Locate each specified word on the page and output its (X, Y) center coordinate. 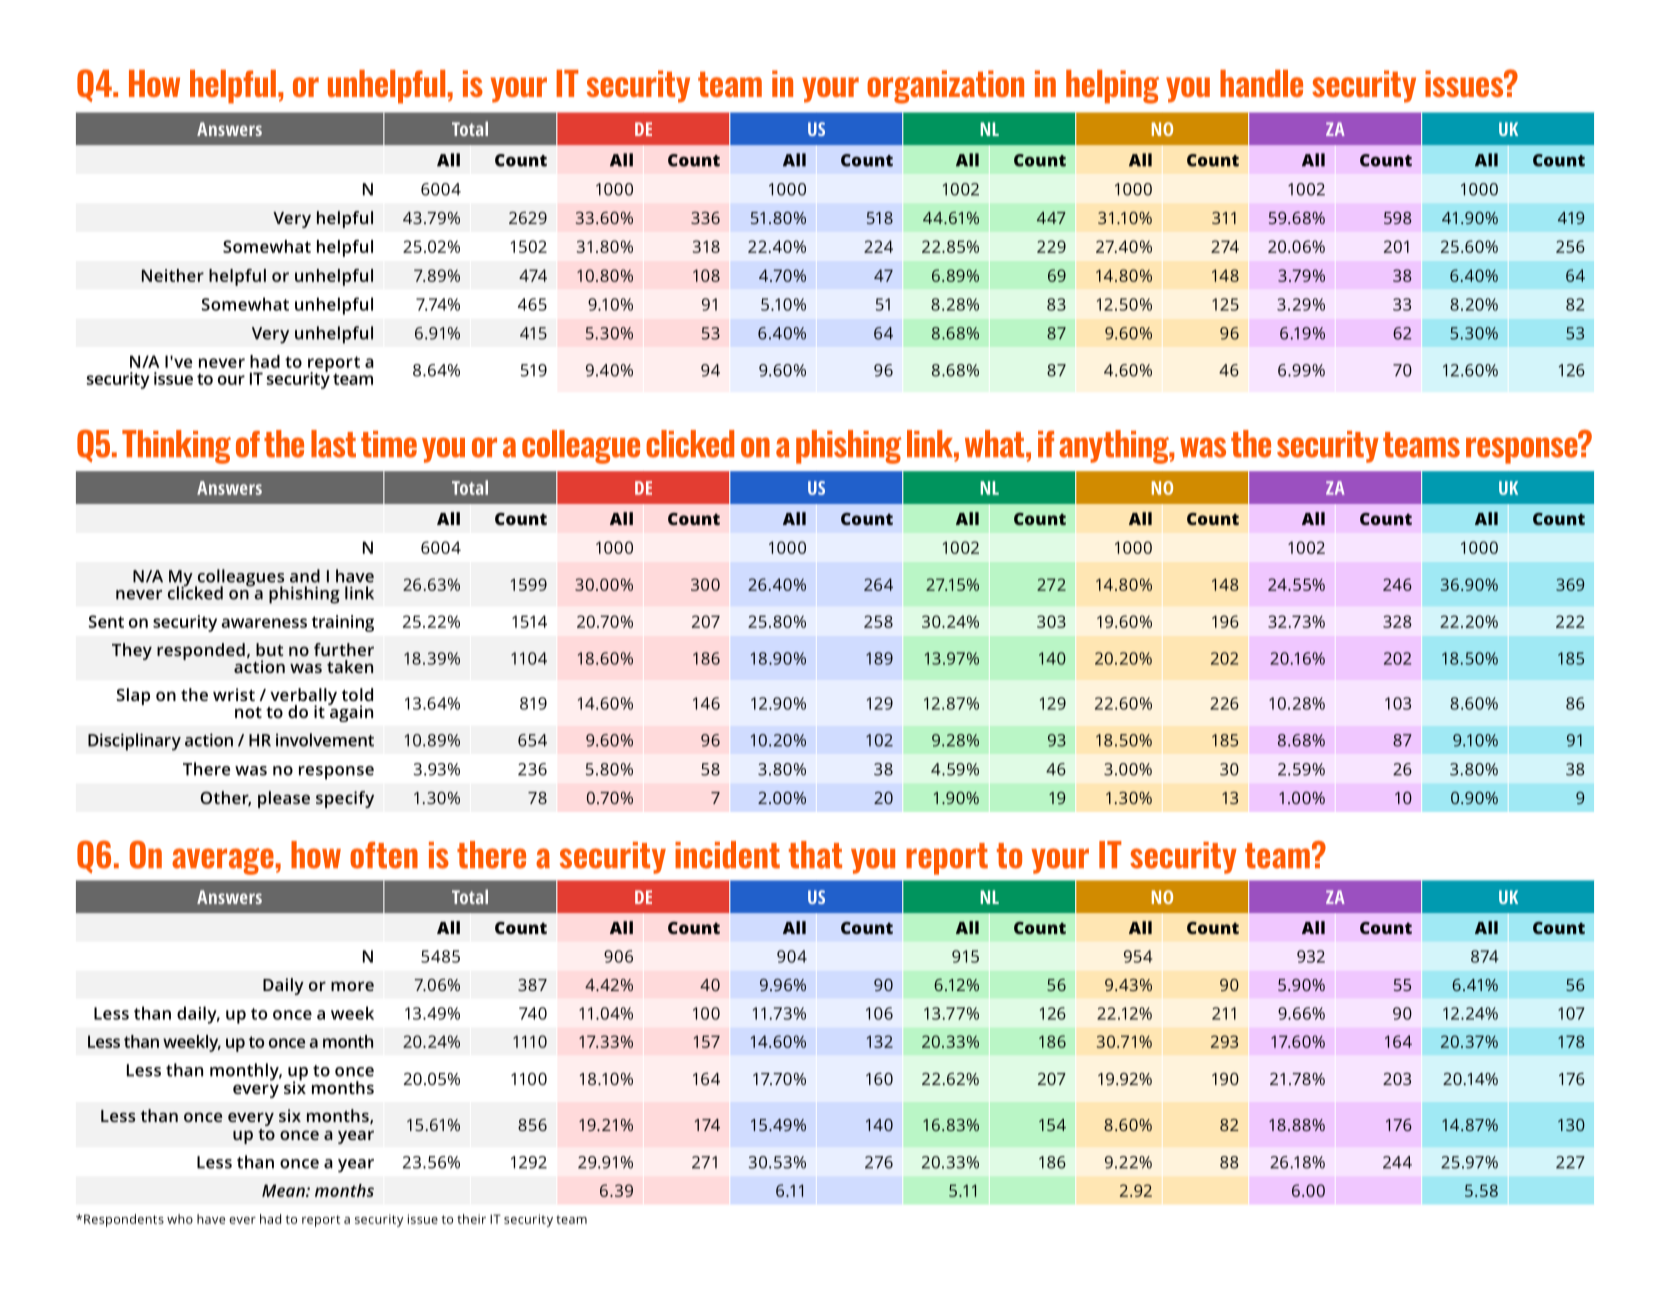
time (389, 444)
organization (945, 87)
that (815, 855)
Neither (173, 275)
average (223, 861)
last (333, 444)
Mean (284, 1190)
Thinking (176, 447)
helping (1112, 87)
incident (727, 855)
